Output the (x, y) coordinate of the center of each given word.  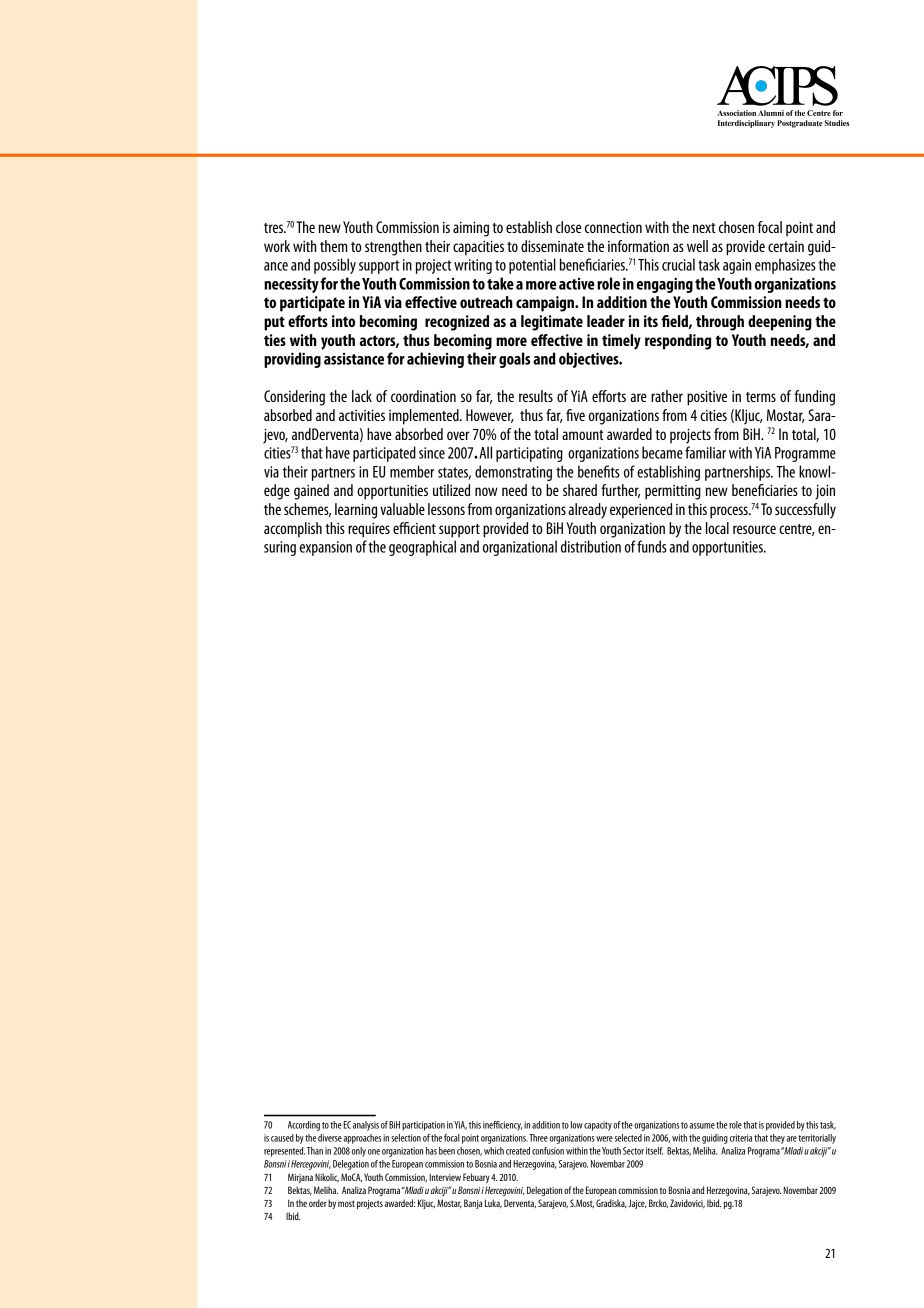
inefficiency (502, 1126)
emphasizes (785, 266)
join (825, 492)
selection (406, 1138)
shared (580, 490)
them (333, 246)
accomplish (293, 530)
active (576, 284)
